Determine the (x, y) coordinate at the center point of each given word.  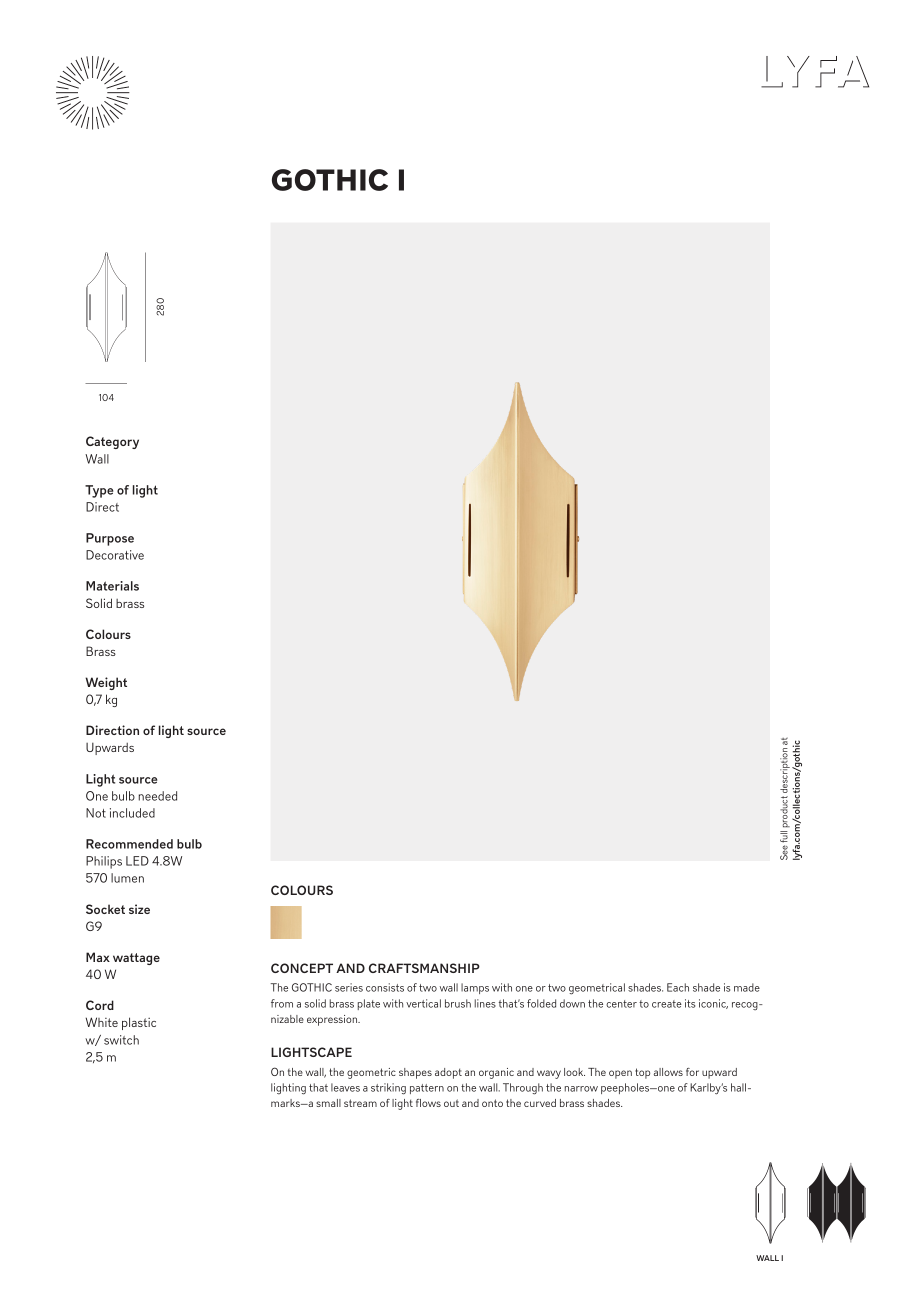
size (139, 909)
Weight (106, 683)
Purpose (110, 539)
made (747, 987)
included (132, 813)
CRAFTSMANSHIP (424, 968)
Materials (112, 586)
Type (99, 491)
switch (121, 1040)
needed (158, 796)
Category (112, 442)
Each (678, 987)
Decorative (115, 555)
